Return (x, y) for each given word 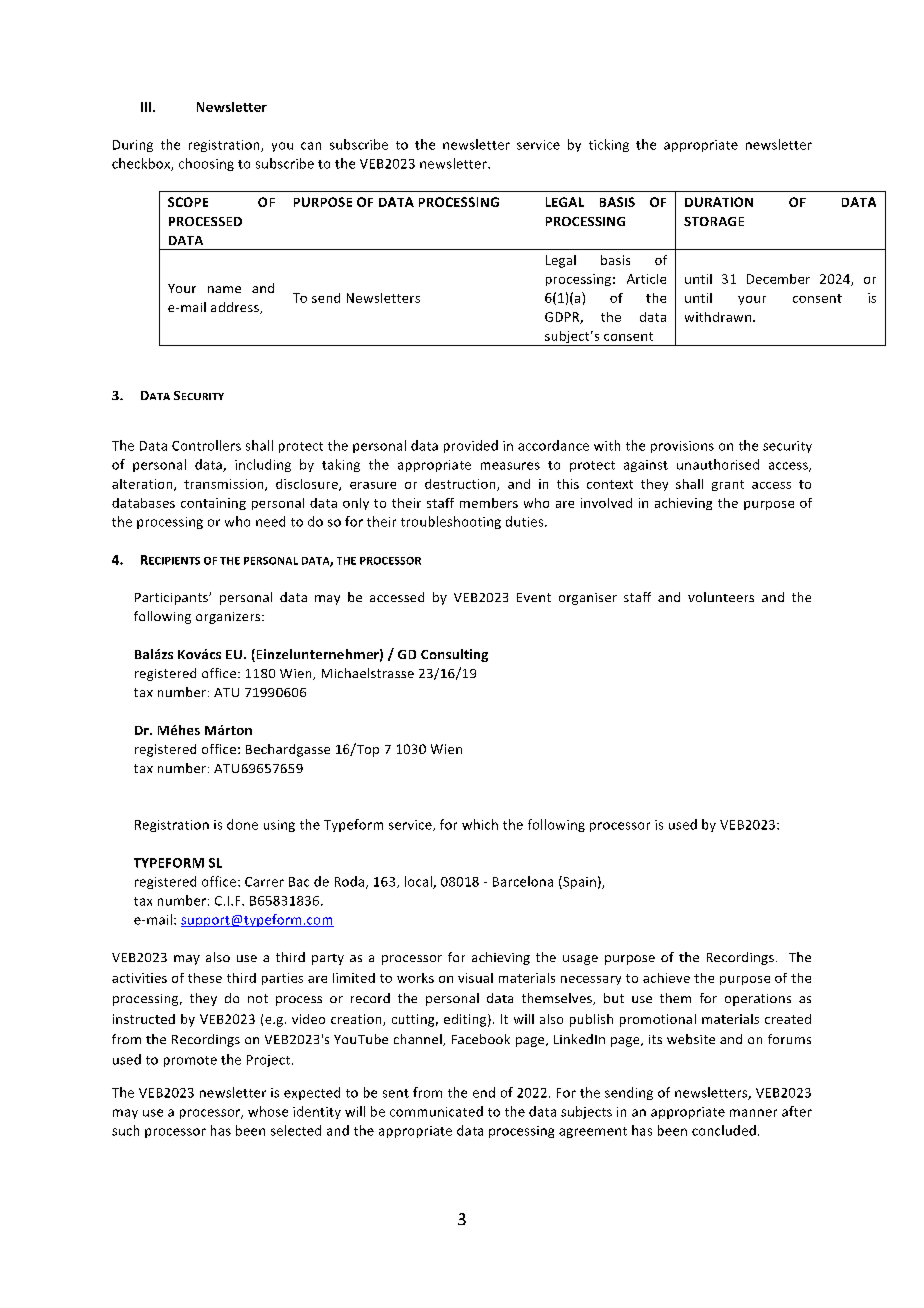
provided (471, 446)
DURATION (719, 202)
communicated (436, 1111)
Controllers (206, 445)
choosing (206, 164)
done (242, 824)
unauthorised (718, 464)
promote (190, 1061)
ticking (609, 145)
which (480, 824)
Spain (578, 882)
